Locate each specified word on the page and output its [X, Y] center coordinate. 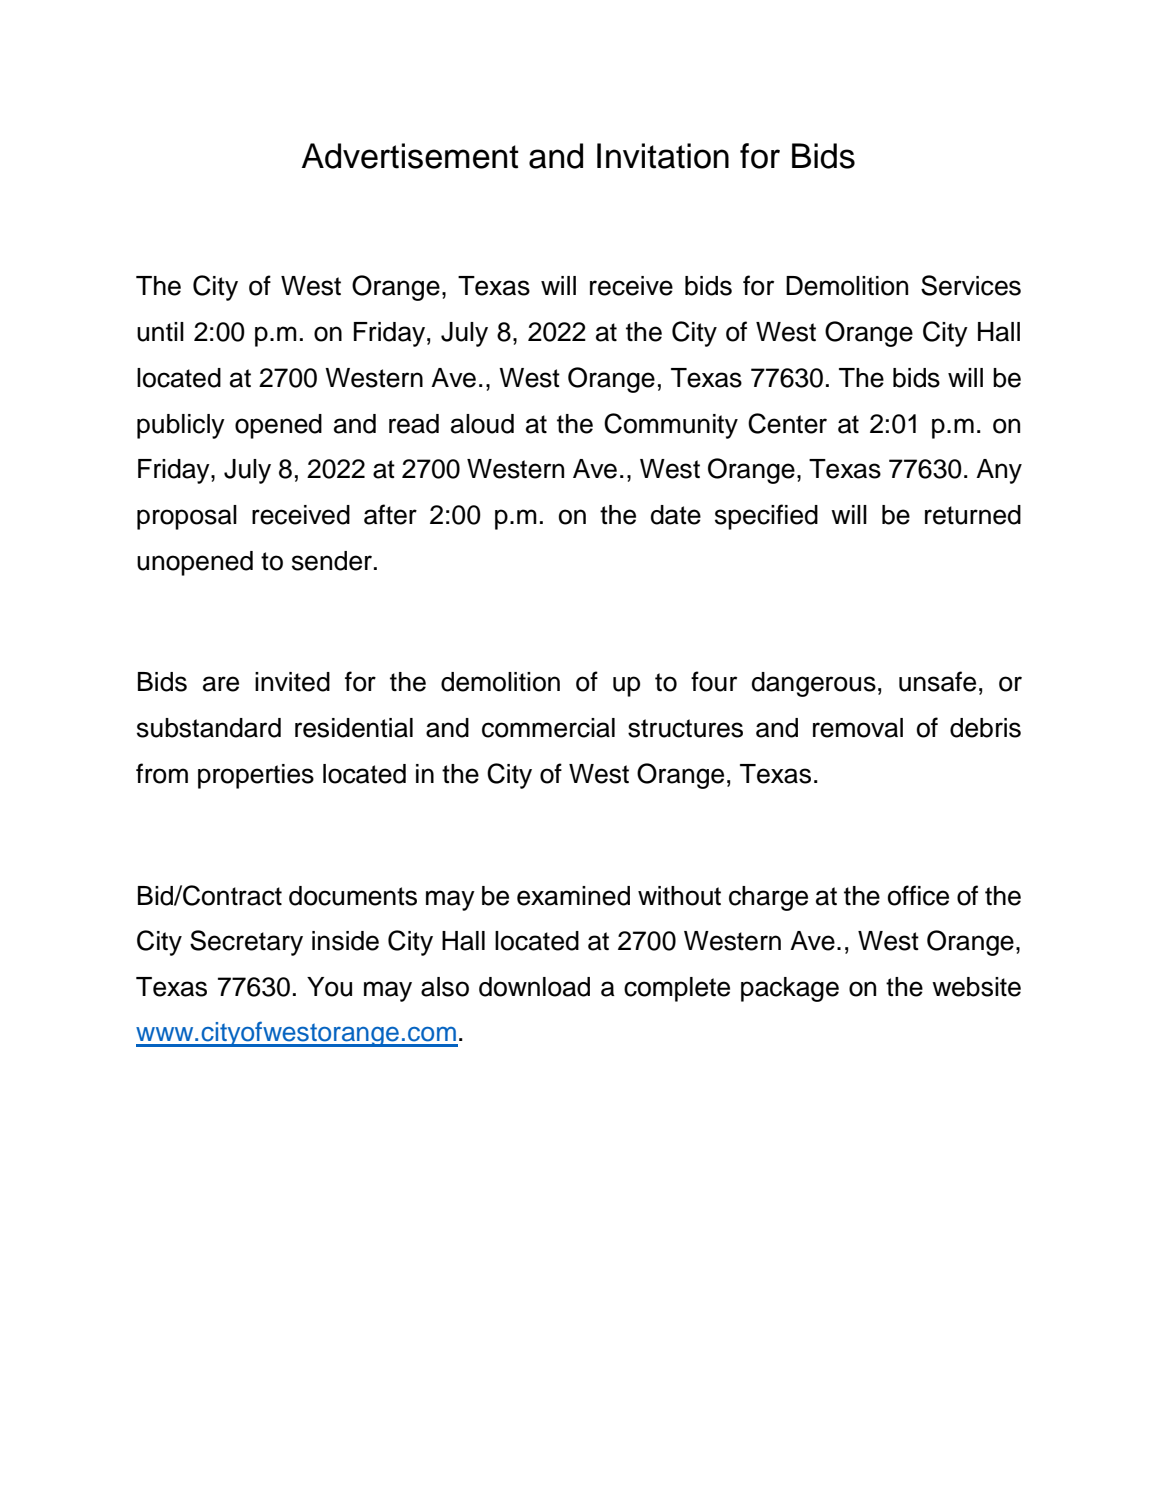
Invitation [663, 156]
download [534, 987]
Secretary [246, 943]
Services [971, 285]
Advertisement [410, 156]
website [976, 987]
